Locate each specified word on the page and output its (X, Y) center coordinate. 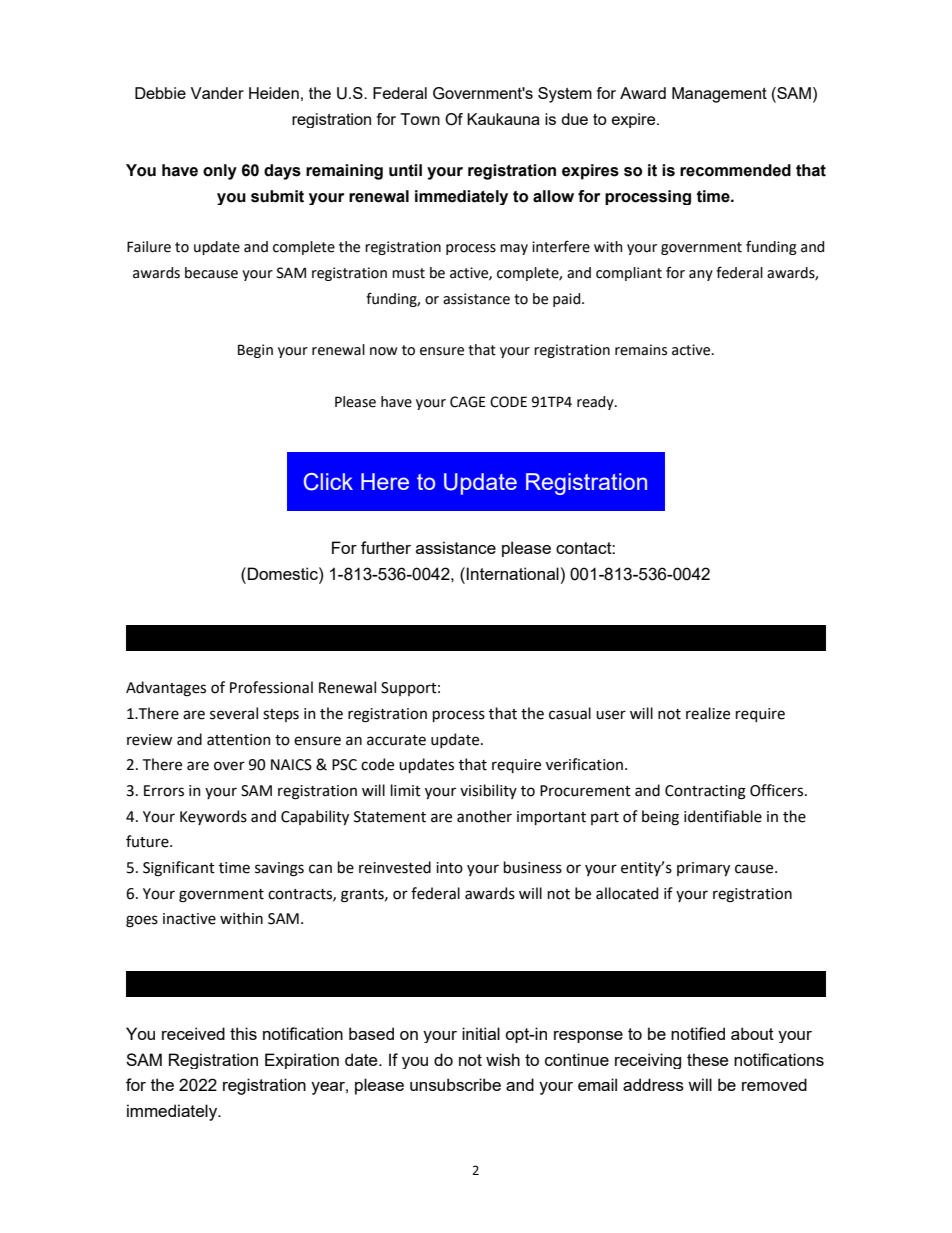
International (512, 573)
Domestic (284, 573)
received (193, 1033)
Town (420, 119)
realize (708, 713)
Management (719, 95)
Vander (217, 93)
